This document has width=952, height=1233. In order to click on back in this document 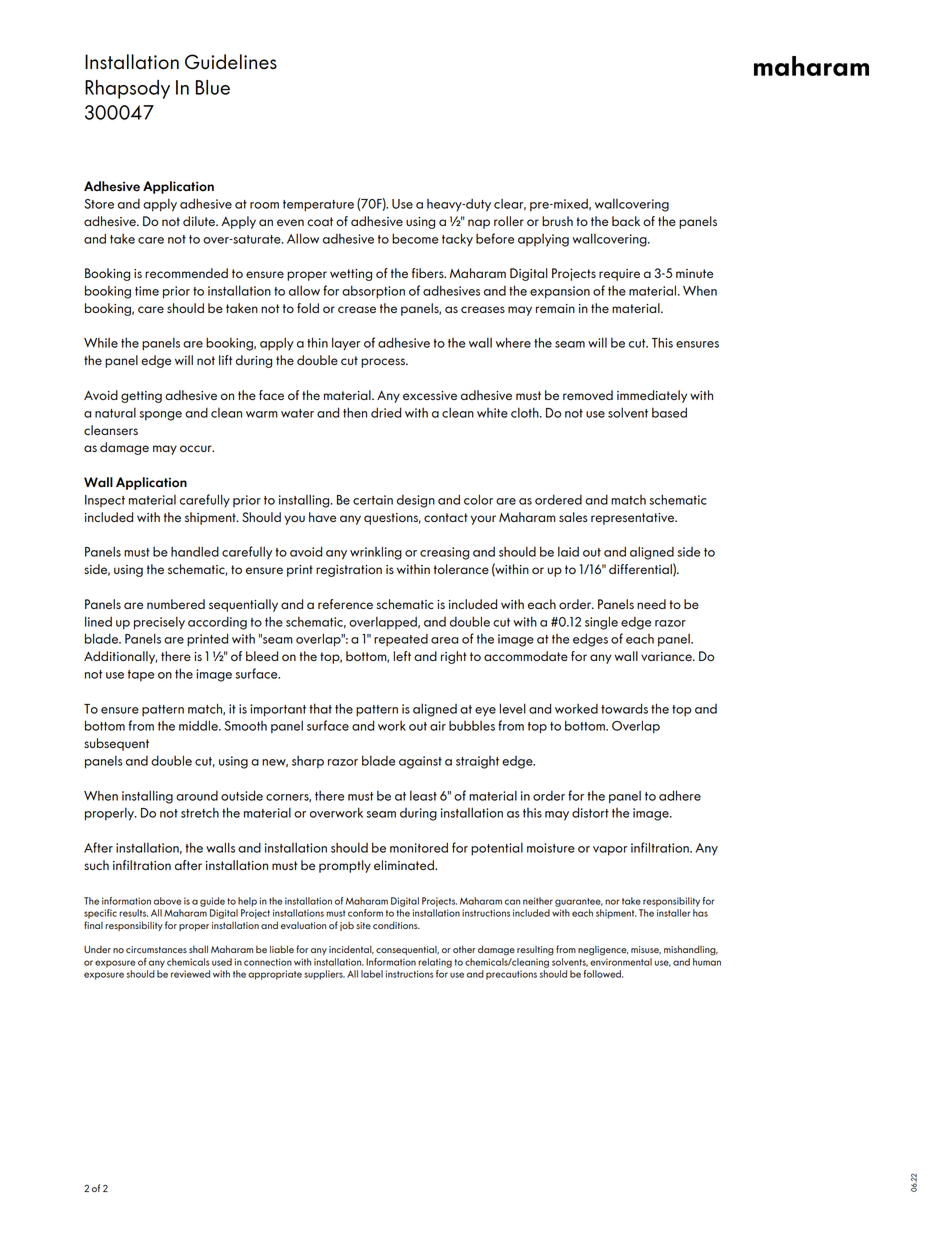, I will do `click(626, 221)`.
